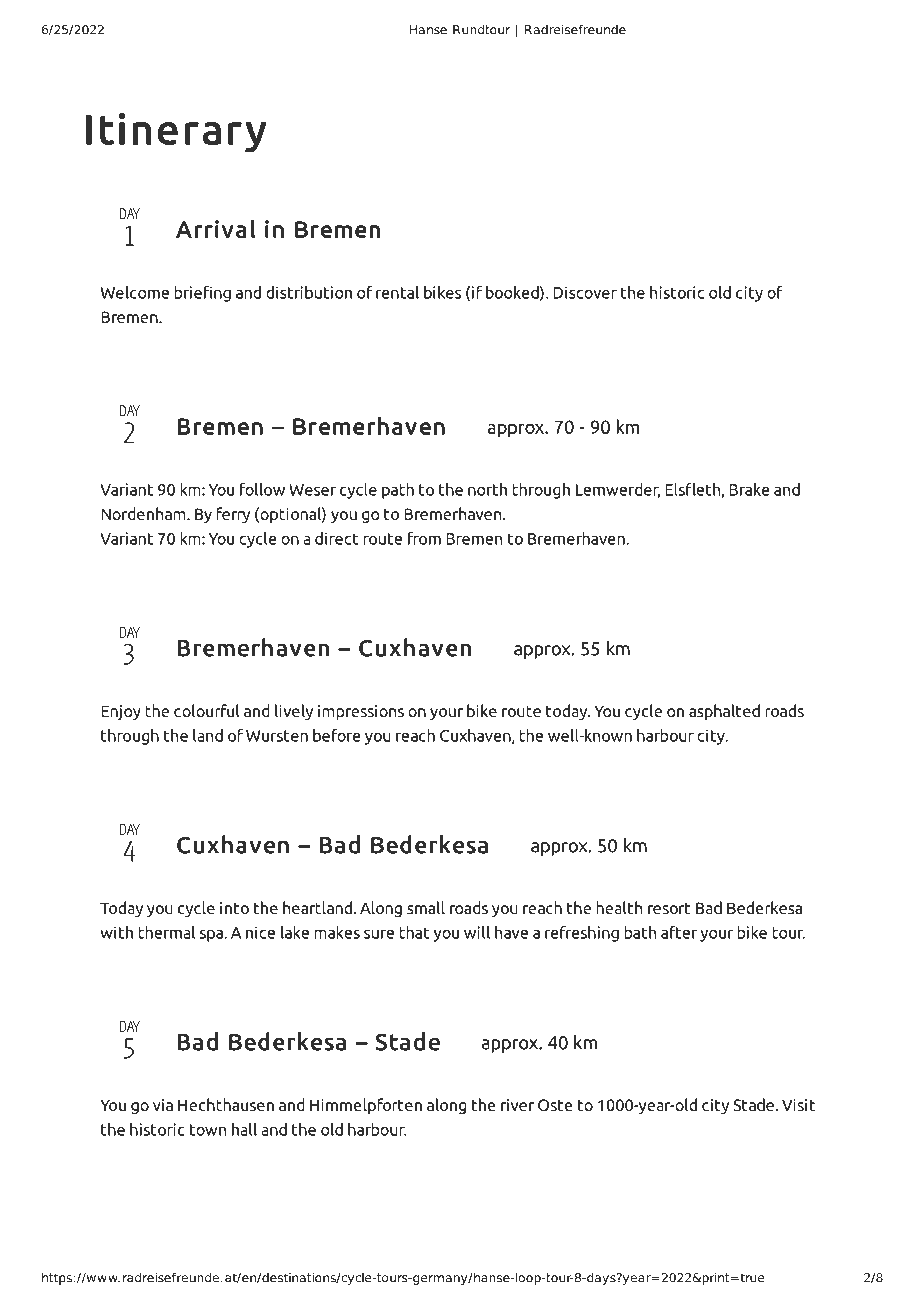  I want to click on via, so click(163, 1105).
